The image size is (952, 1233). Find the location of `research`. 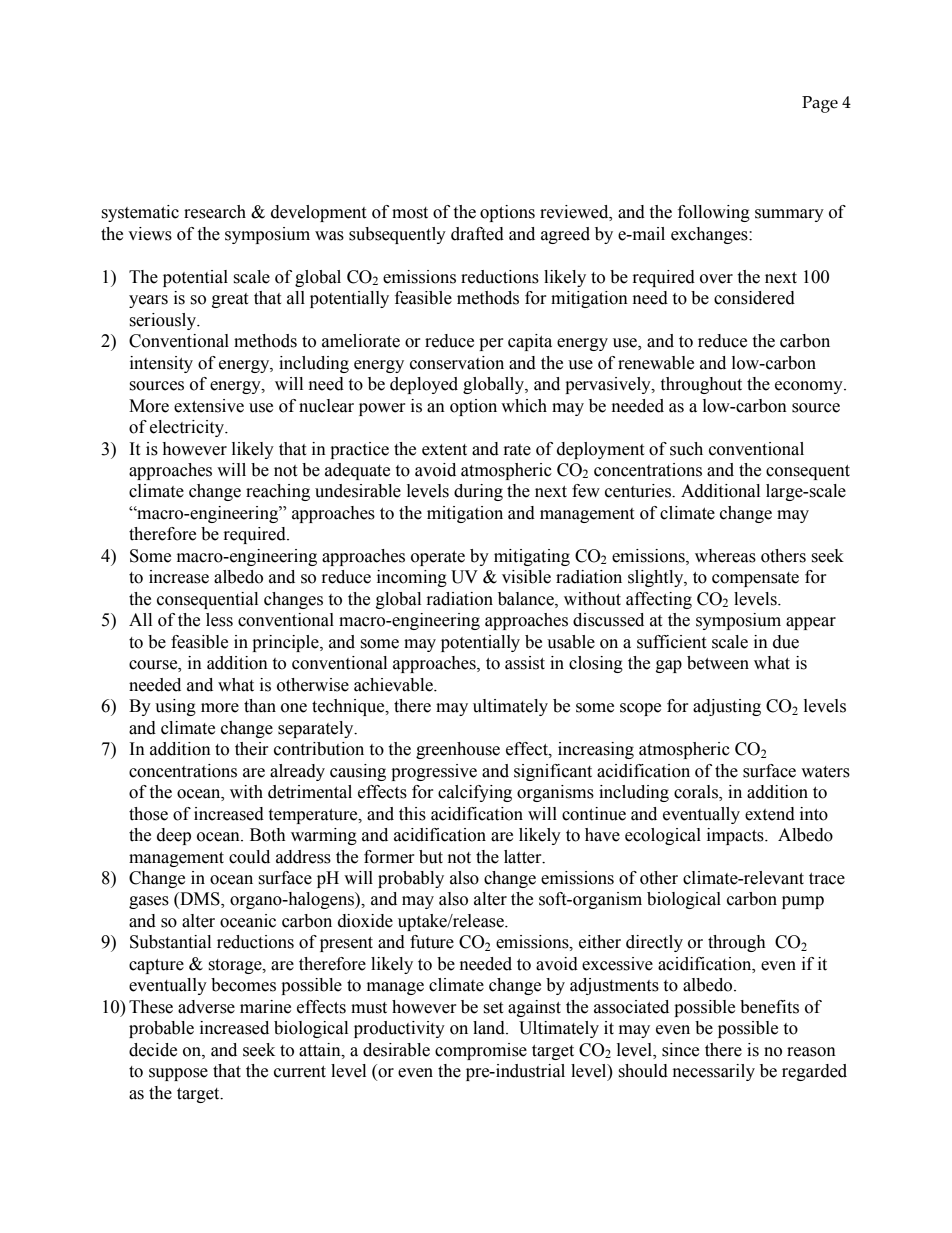

research is located at coordinates (215, 212).
